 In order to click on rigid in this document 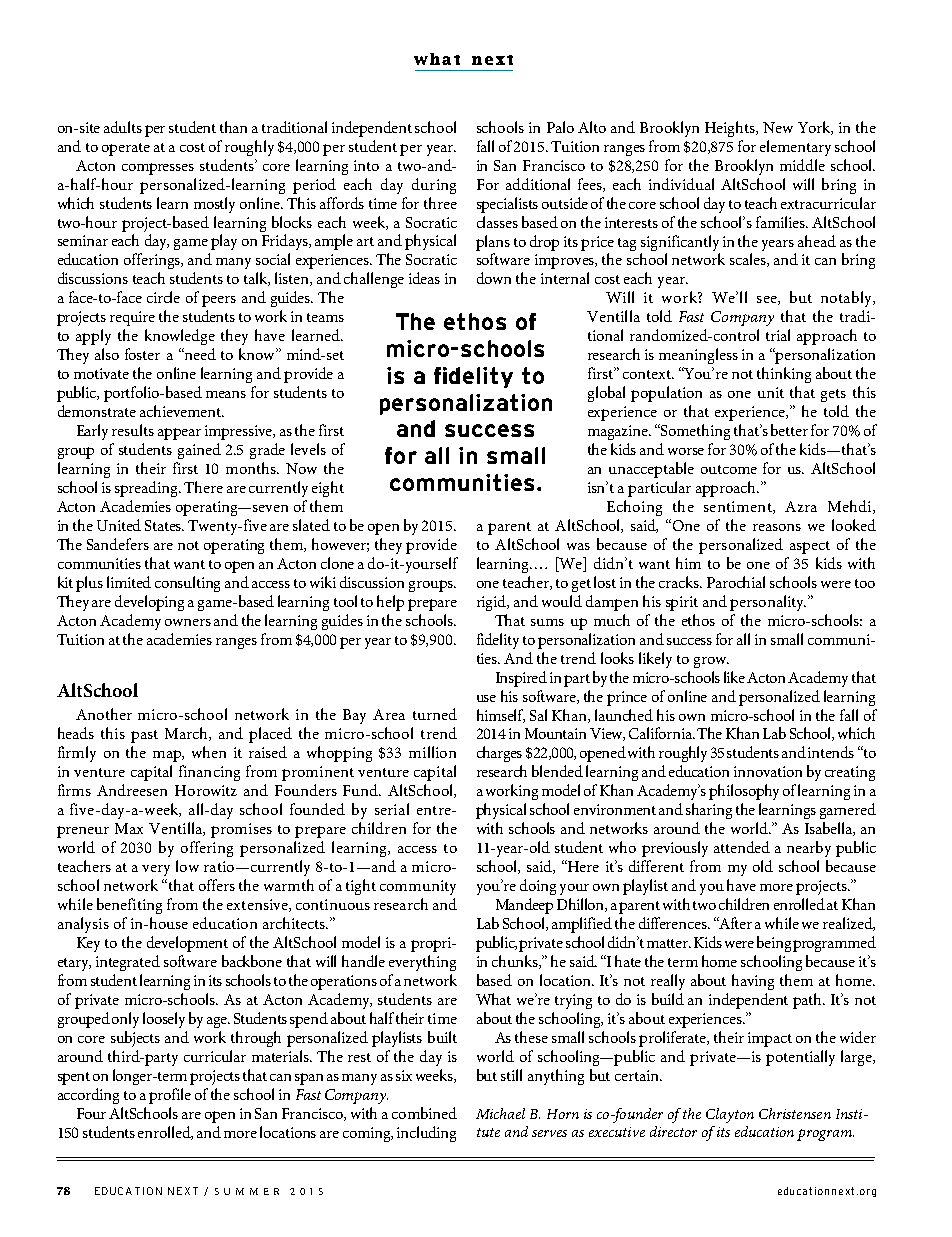, I will do `click(493, 603)`.
